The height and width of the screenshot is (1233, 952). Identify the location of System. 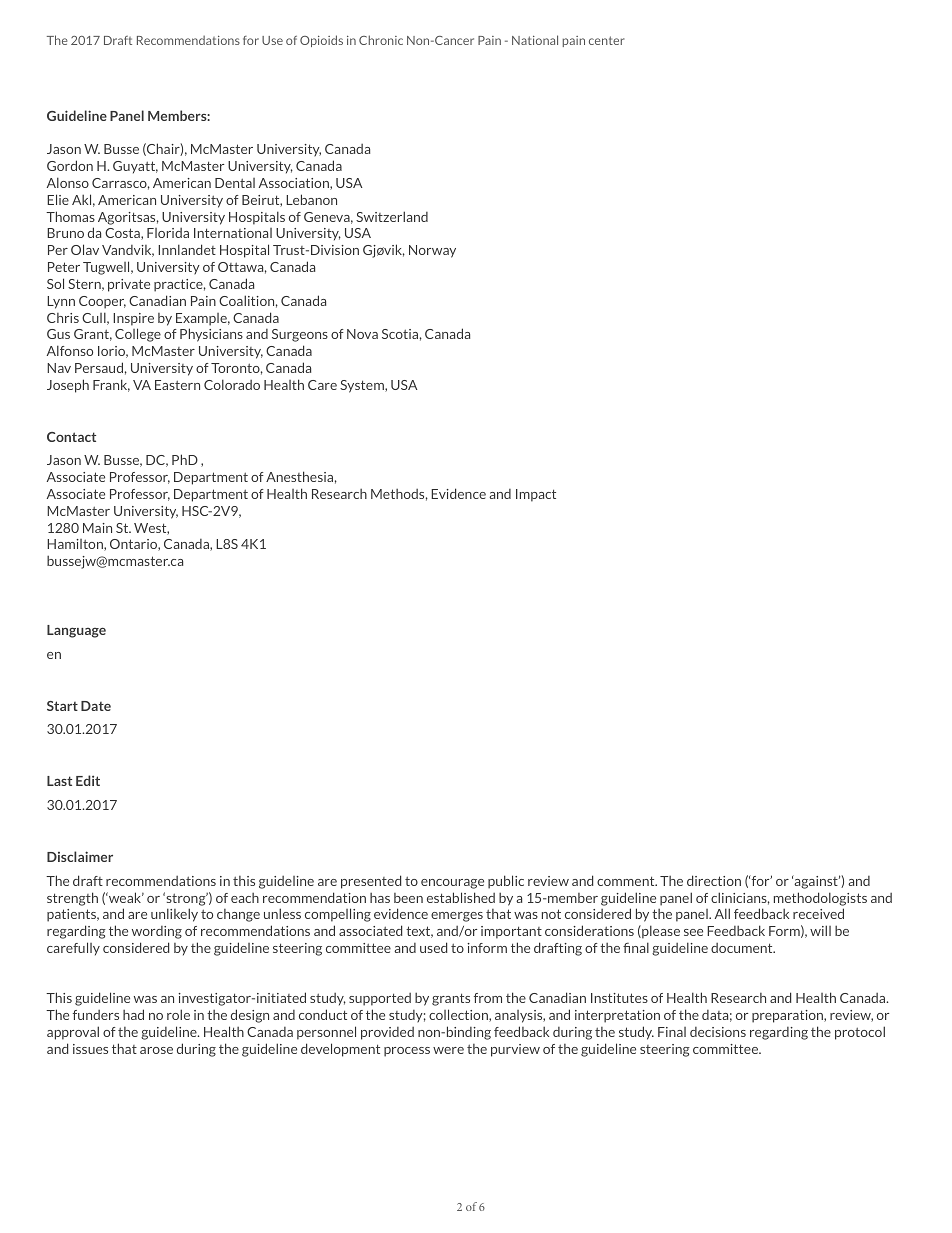
(363, 386).
